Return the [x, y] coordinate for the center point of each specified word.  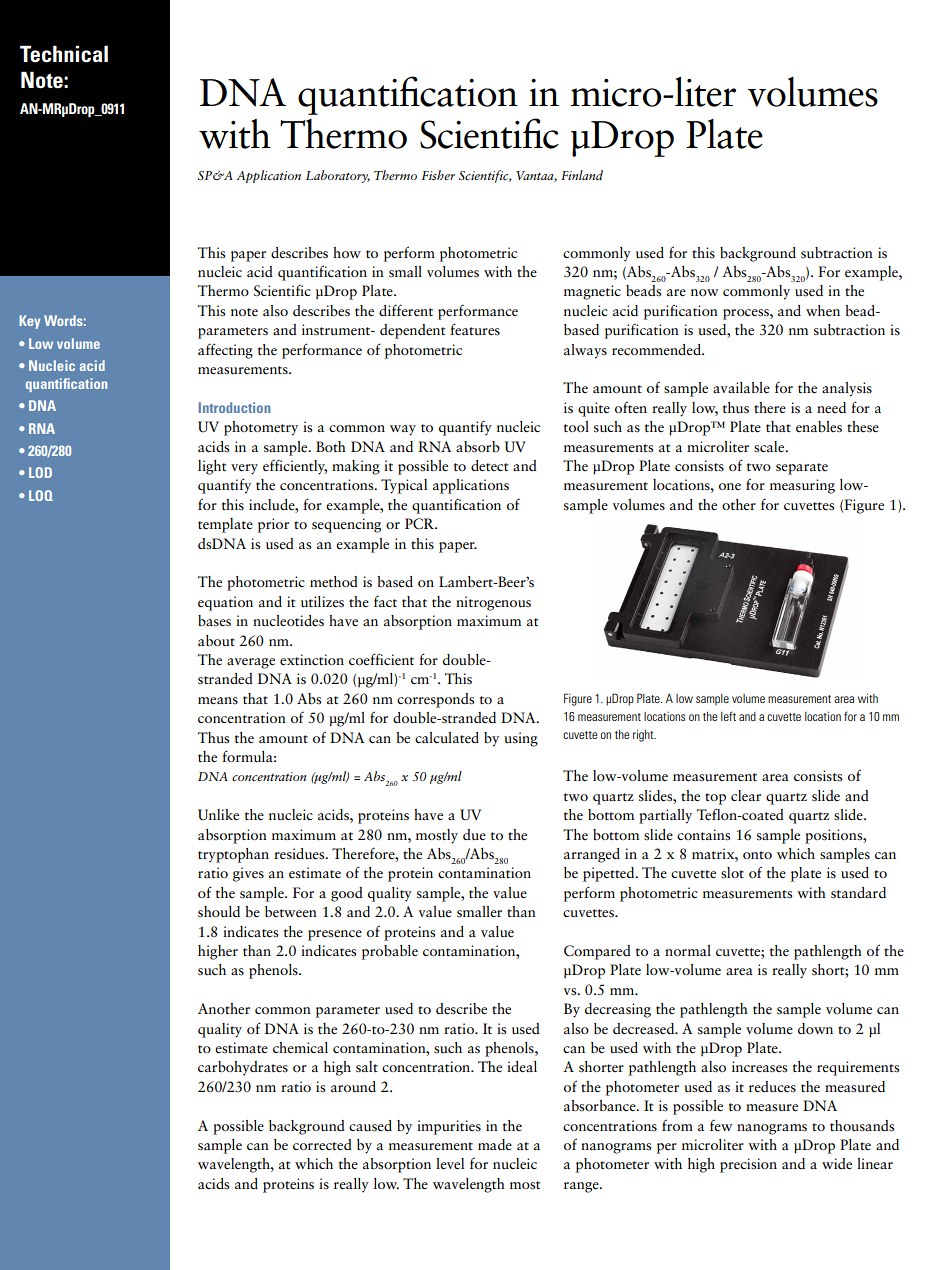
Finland [582, 175]
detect [490, 466]
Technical [64, 54]
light [212, 467]
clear [746, 795]
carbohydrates [243, 1068]
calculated [447, 737]
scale [770, 447]
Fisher [438, 175]
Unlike [218, 815]
